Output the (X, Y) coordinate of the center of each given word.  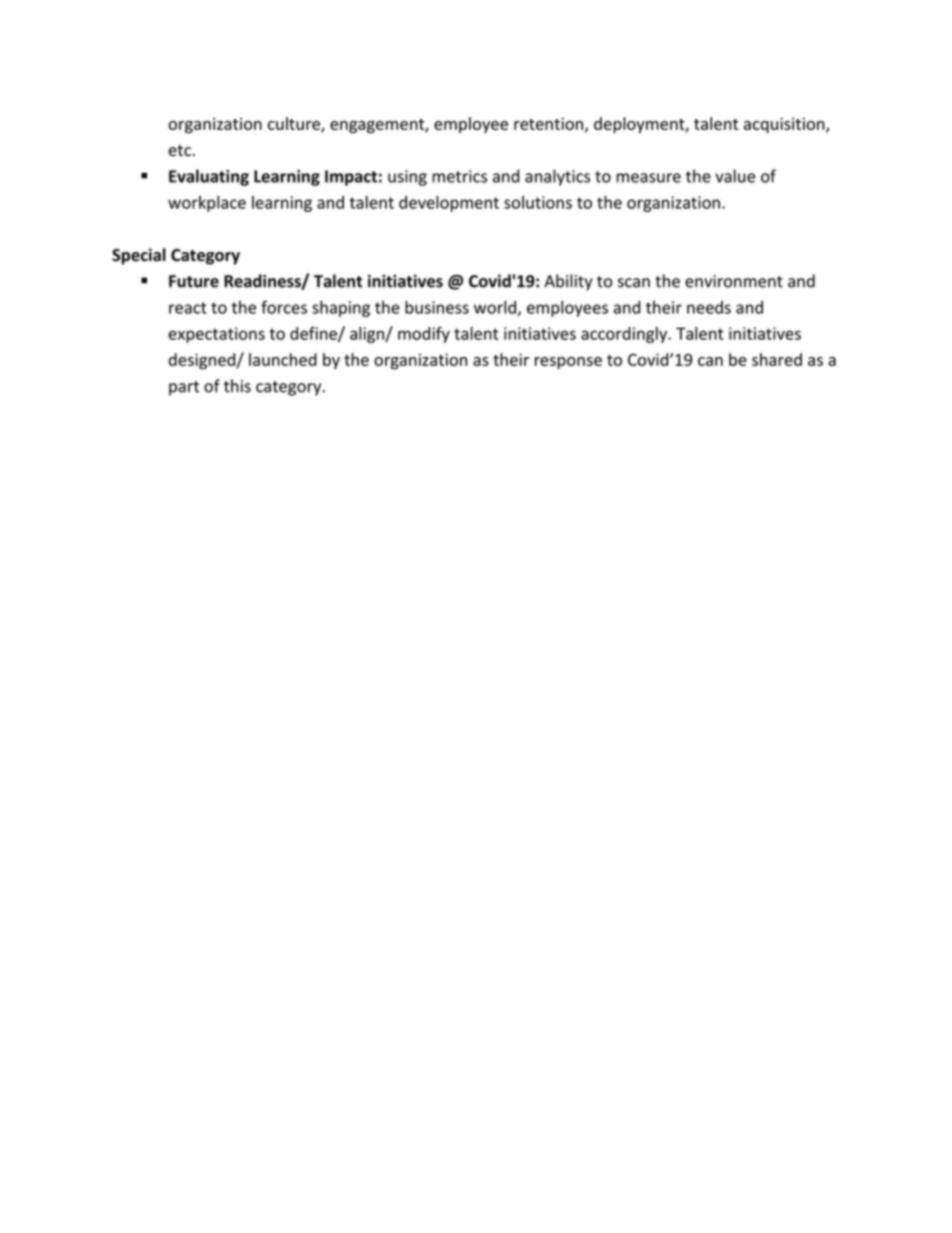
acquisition (785, 125)
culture (295, 124)
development (449, 203)
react (188, 308)
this (237, 386)
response (568, 363)
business (437, 307)
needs (709, 307)
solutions (538, 202)
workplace (207, 203)
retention (548, 123)
